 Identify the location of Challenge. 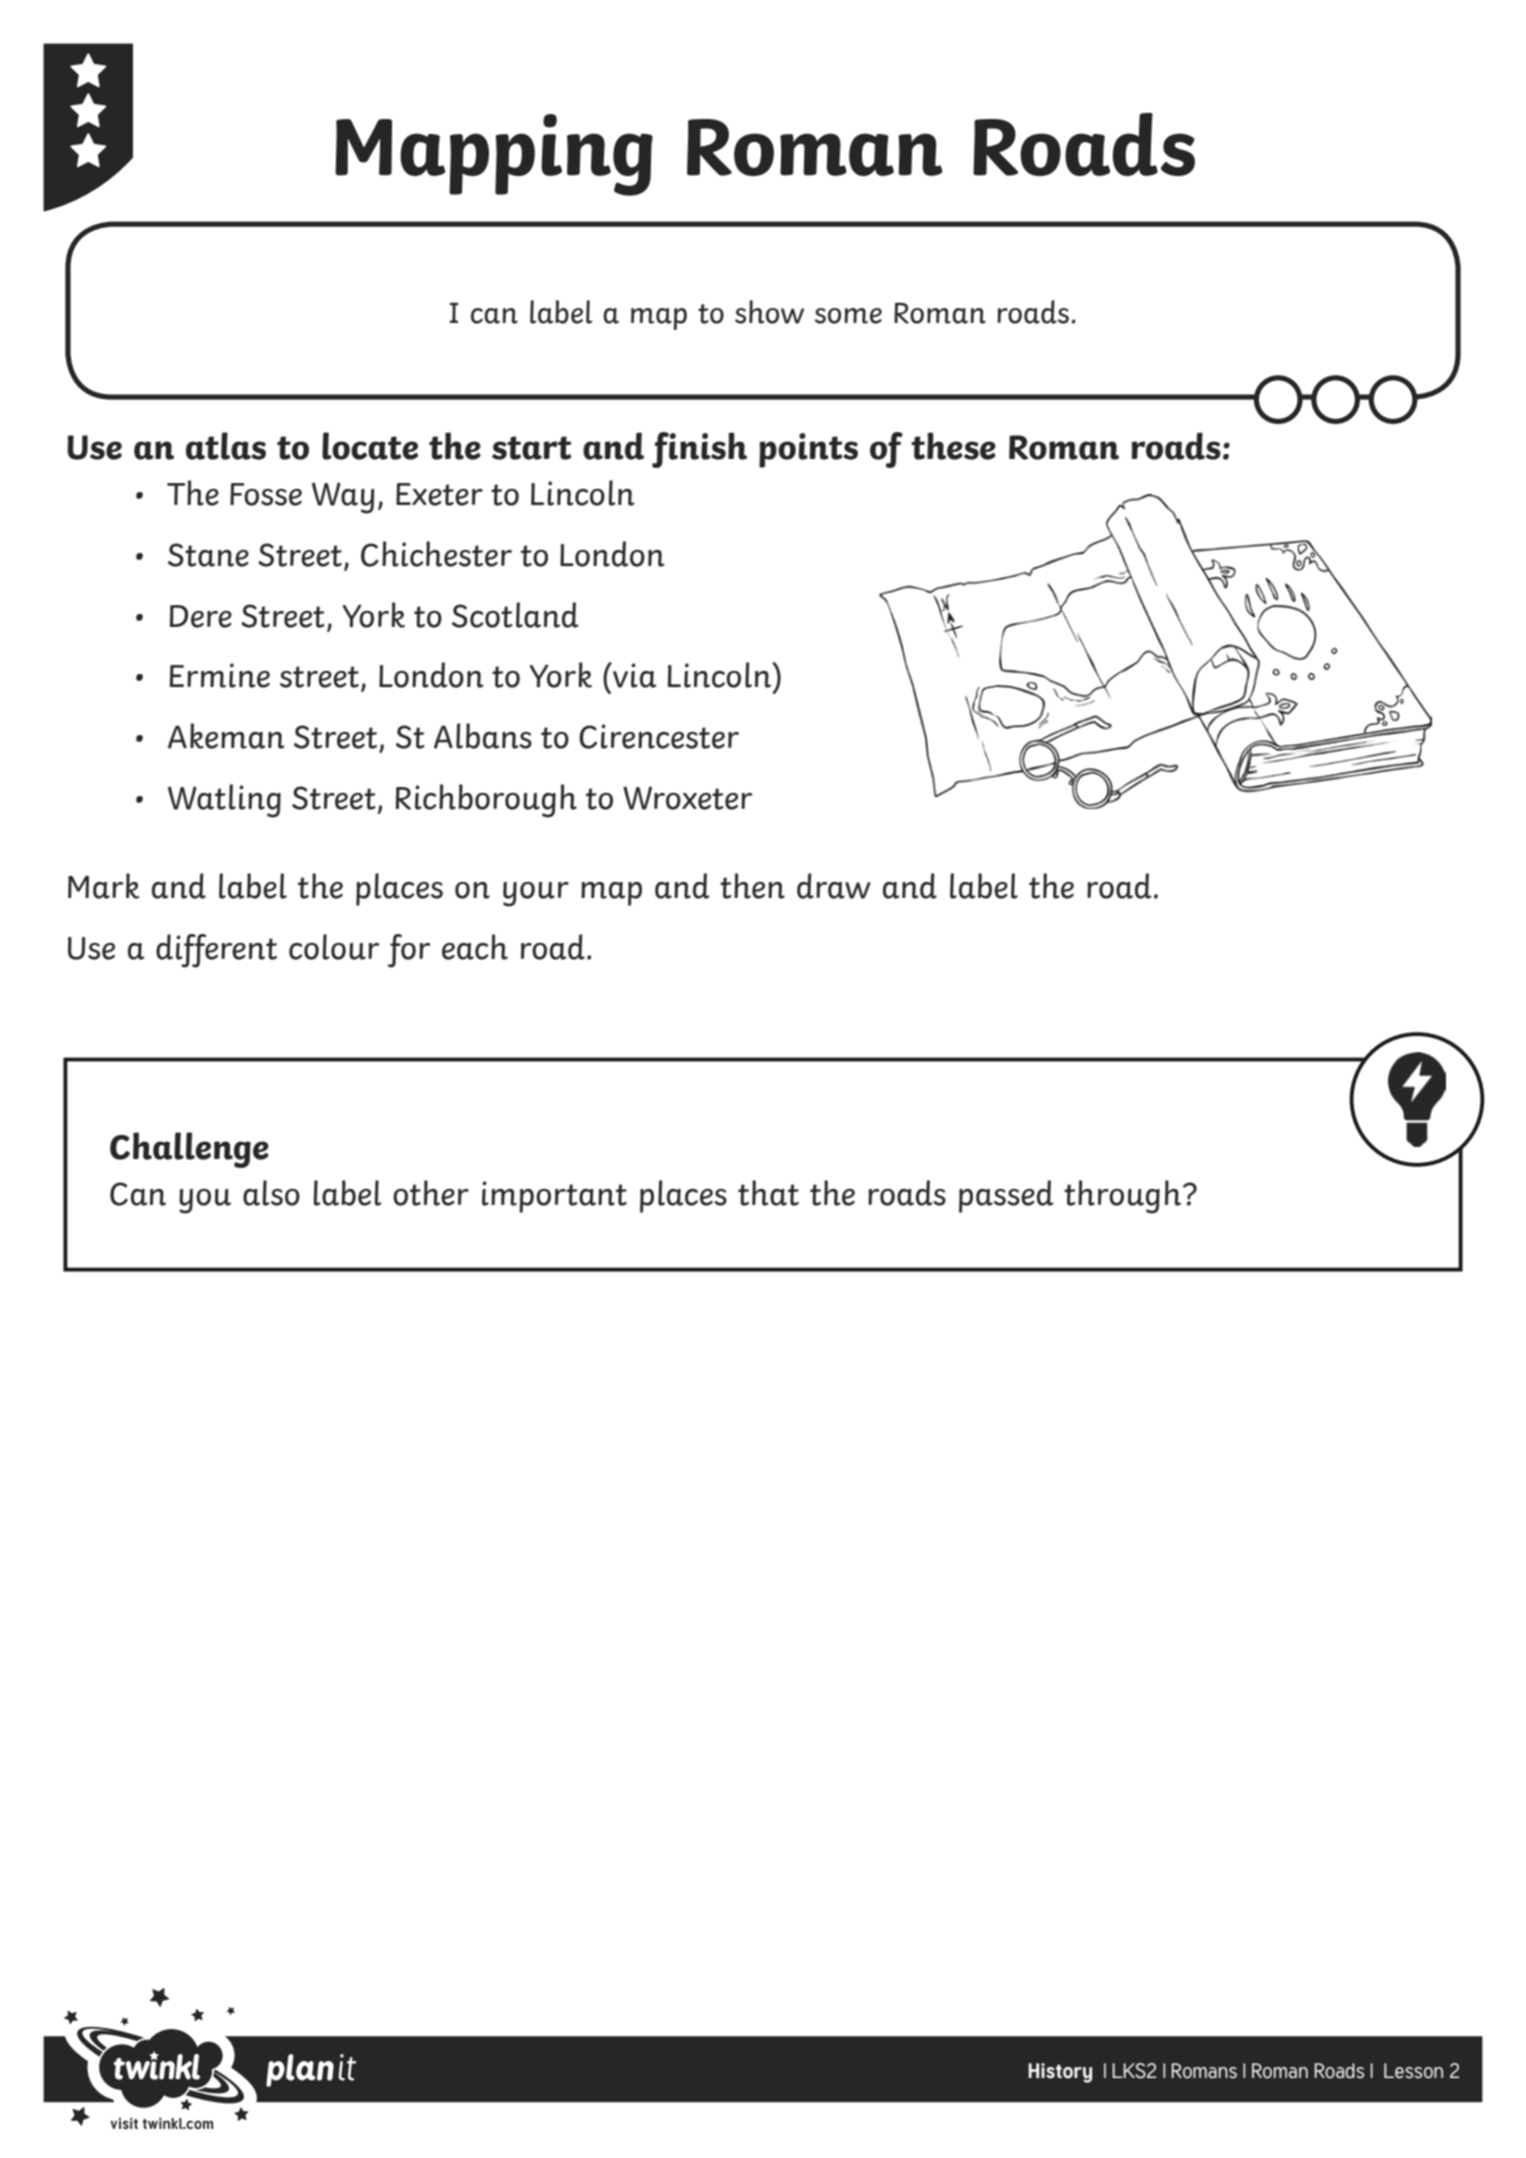
(189, 1150).
